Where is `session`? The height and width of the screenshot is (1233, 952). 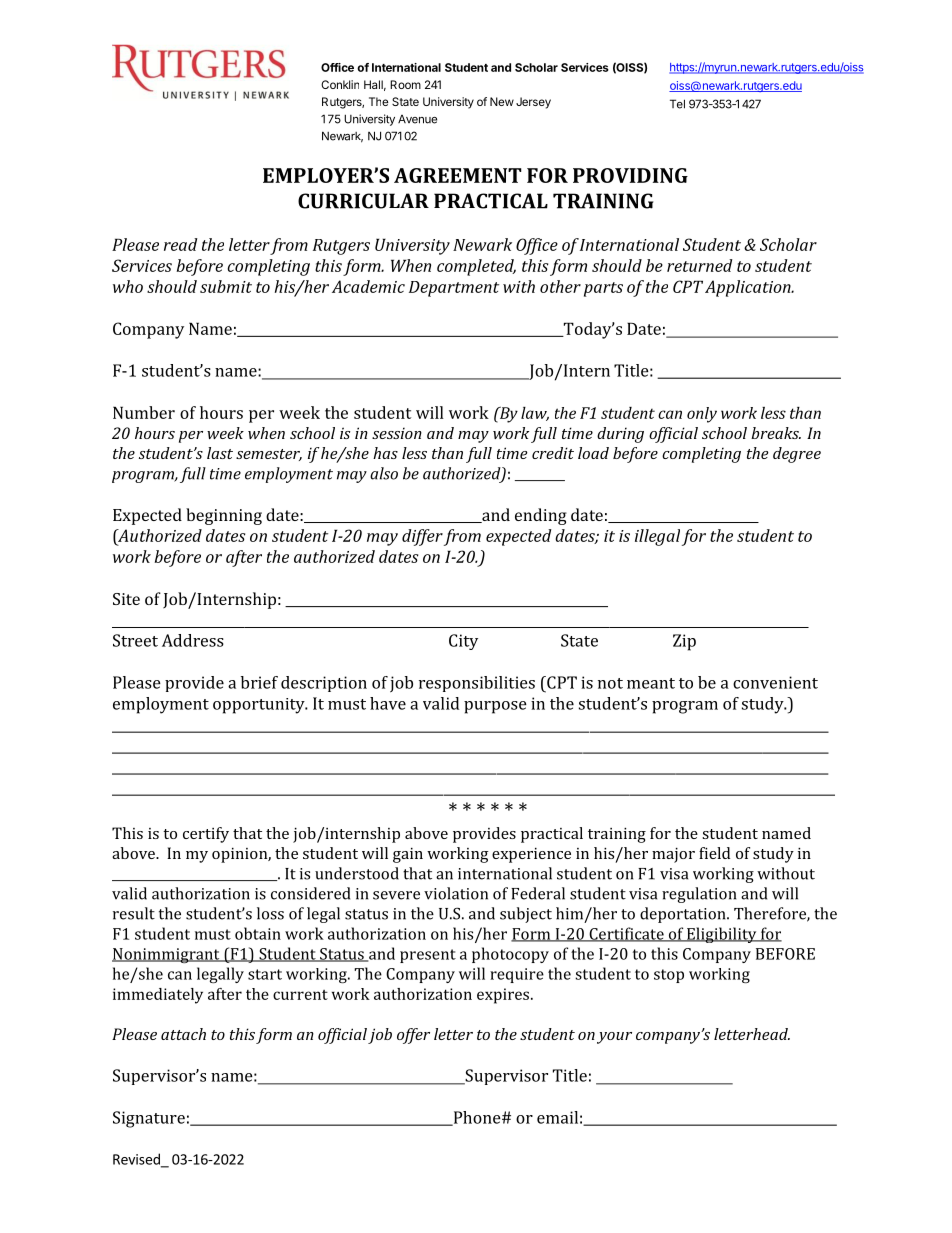
session is located at coordinates (397, 433).
